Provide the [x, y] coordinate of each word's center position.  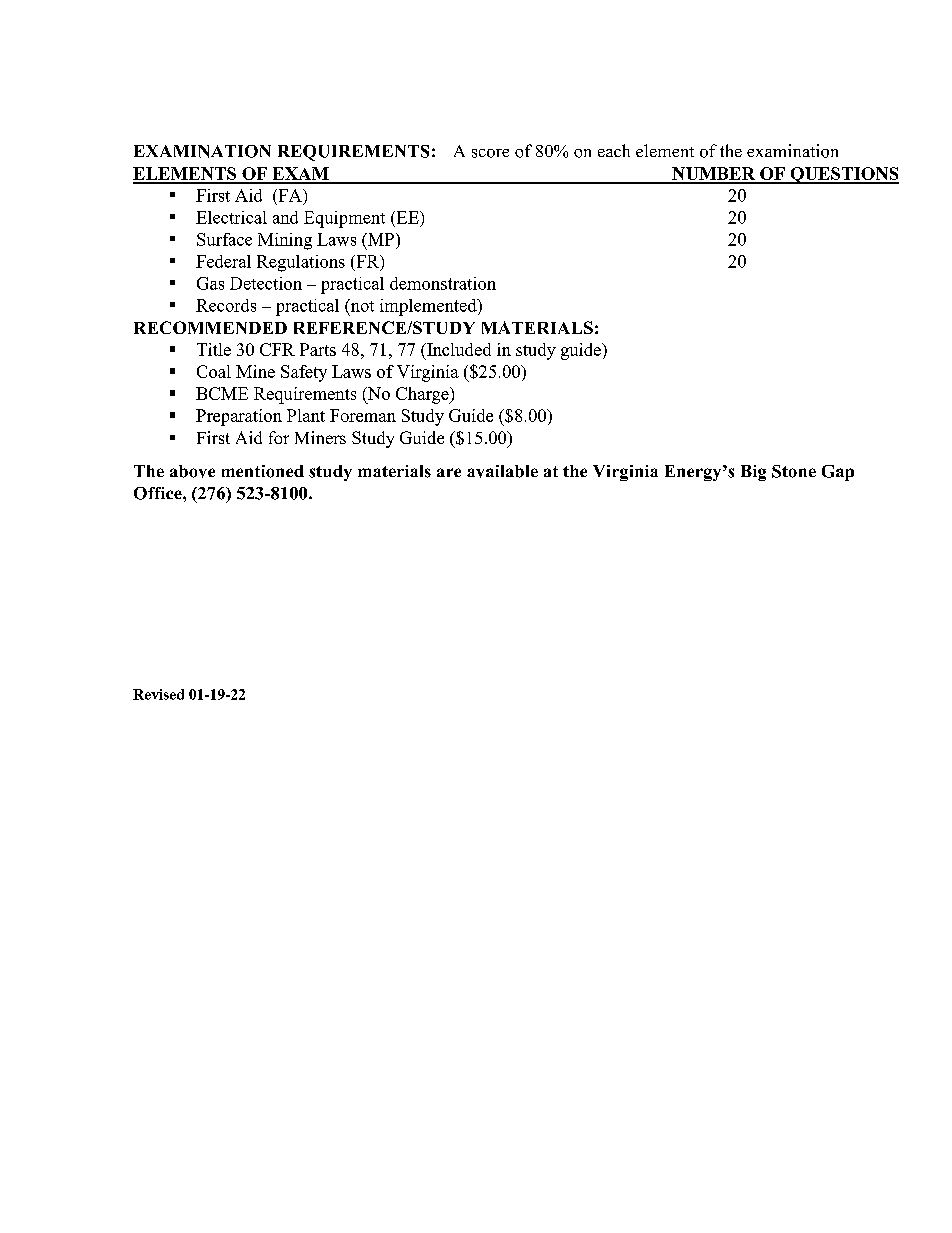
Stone [794, 471]
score [490, 153]
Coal [214, 371]
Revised [158, 694]
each [614, 150]
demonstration [443, 283]
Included [458, 349]
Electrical [231, 217]
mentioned [263, 471]
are [449, 472]
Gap [838, 473]
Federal [223, 261]
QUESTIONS [843, 175]
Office [159, 493]
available [502, 471]
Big [753, 473]
